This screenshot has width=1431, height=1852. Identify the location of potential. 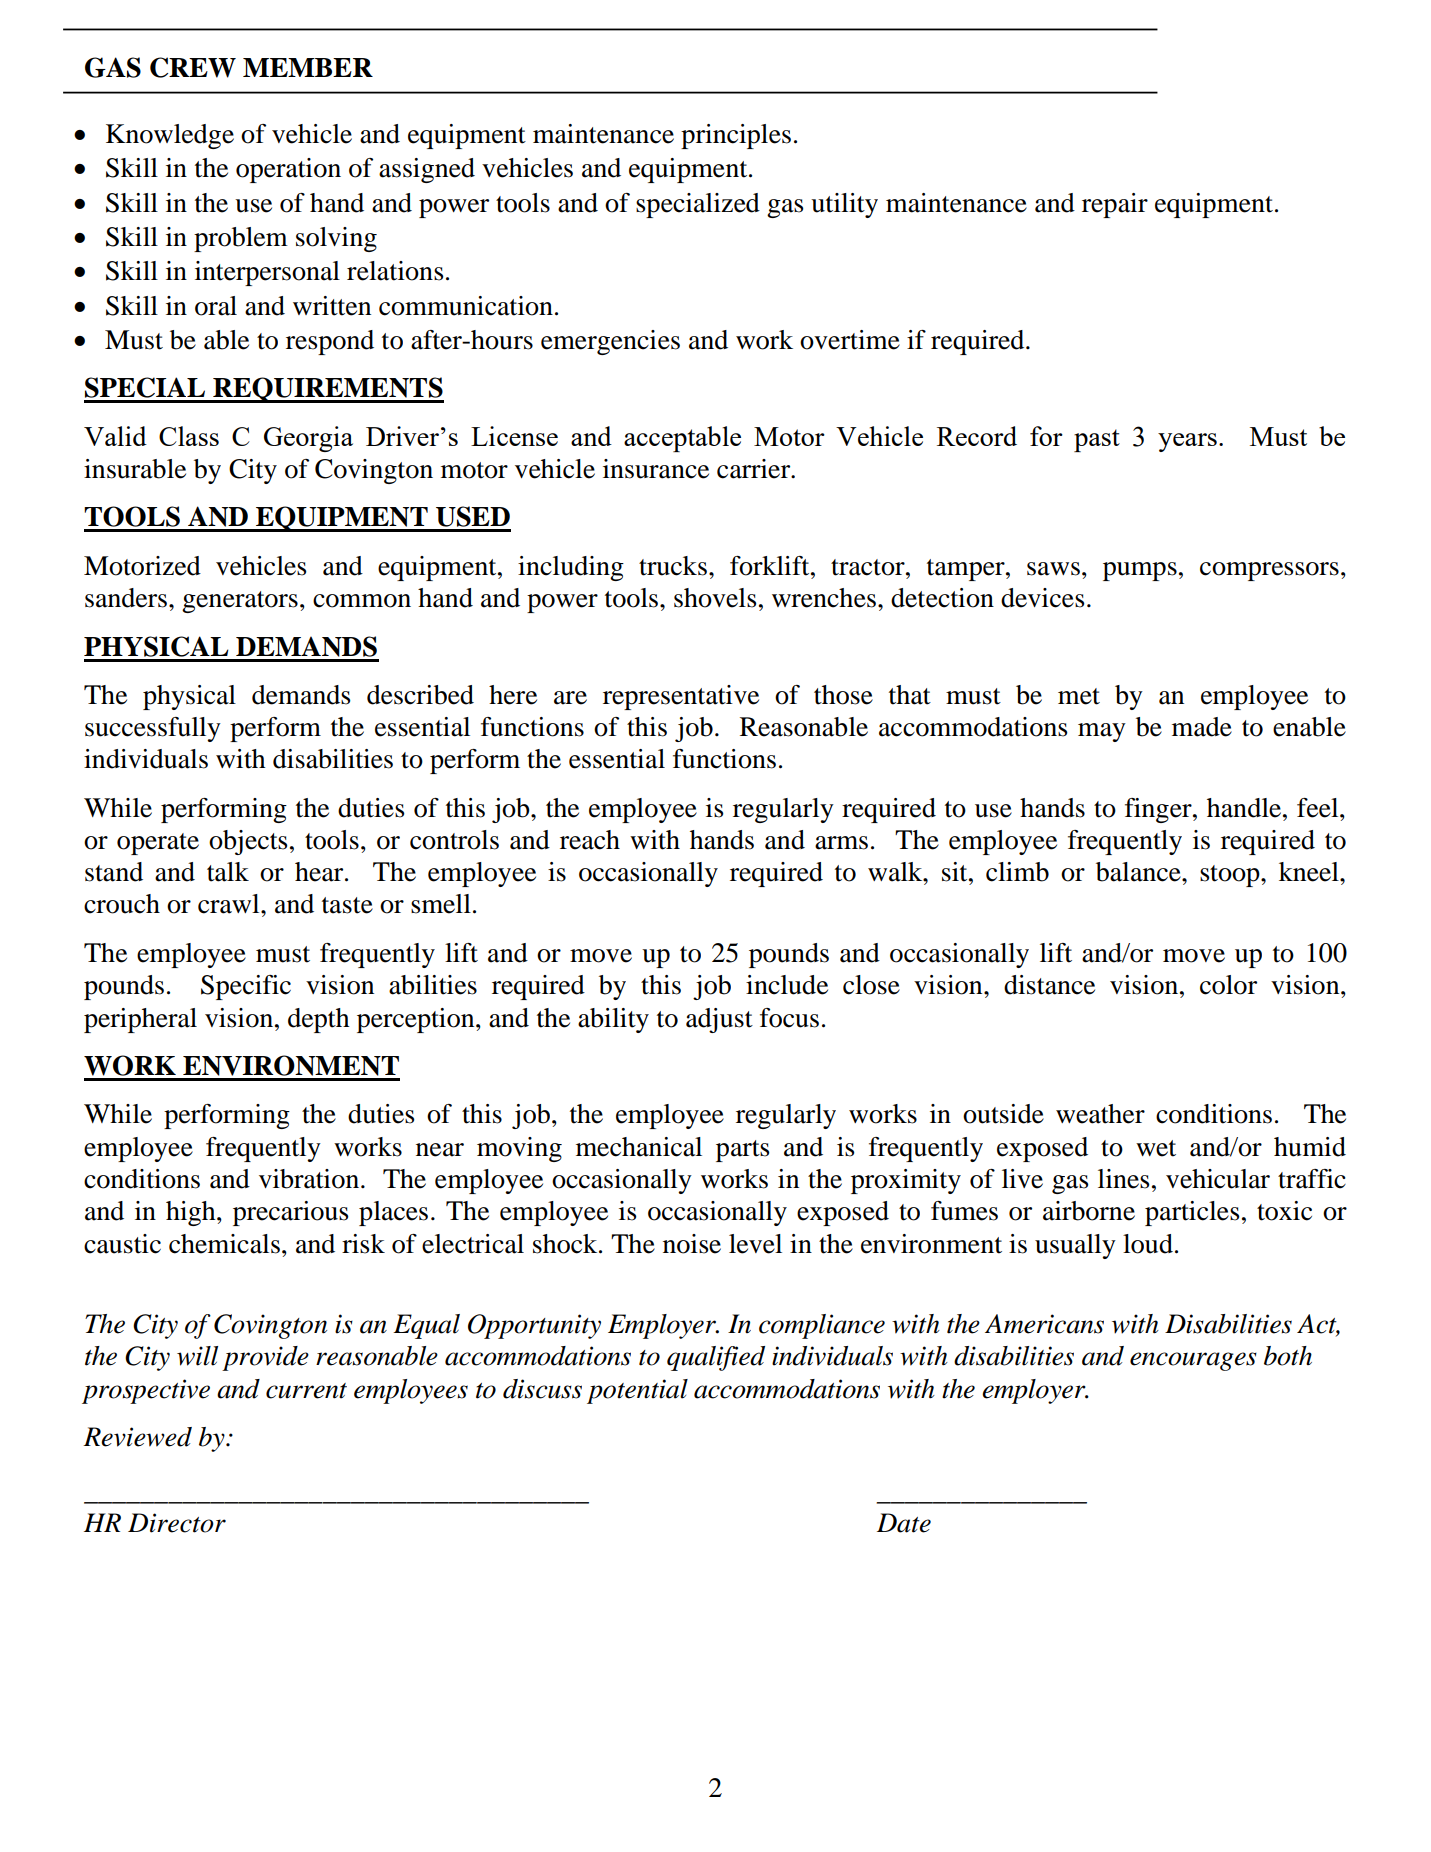
(637, 1391).
